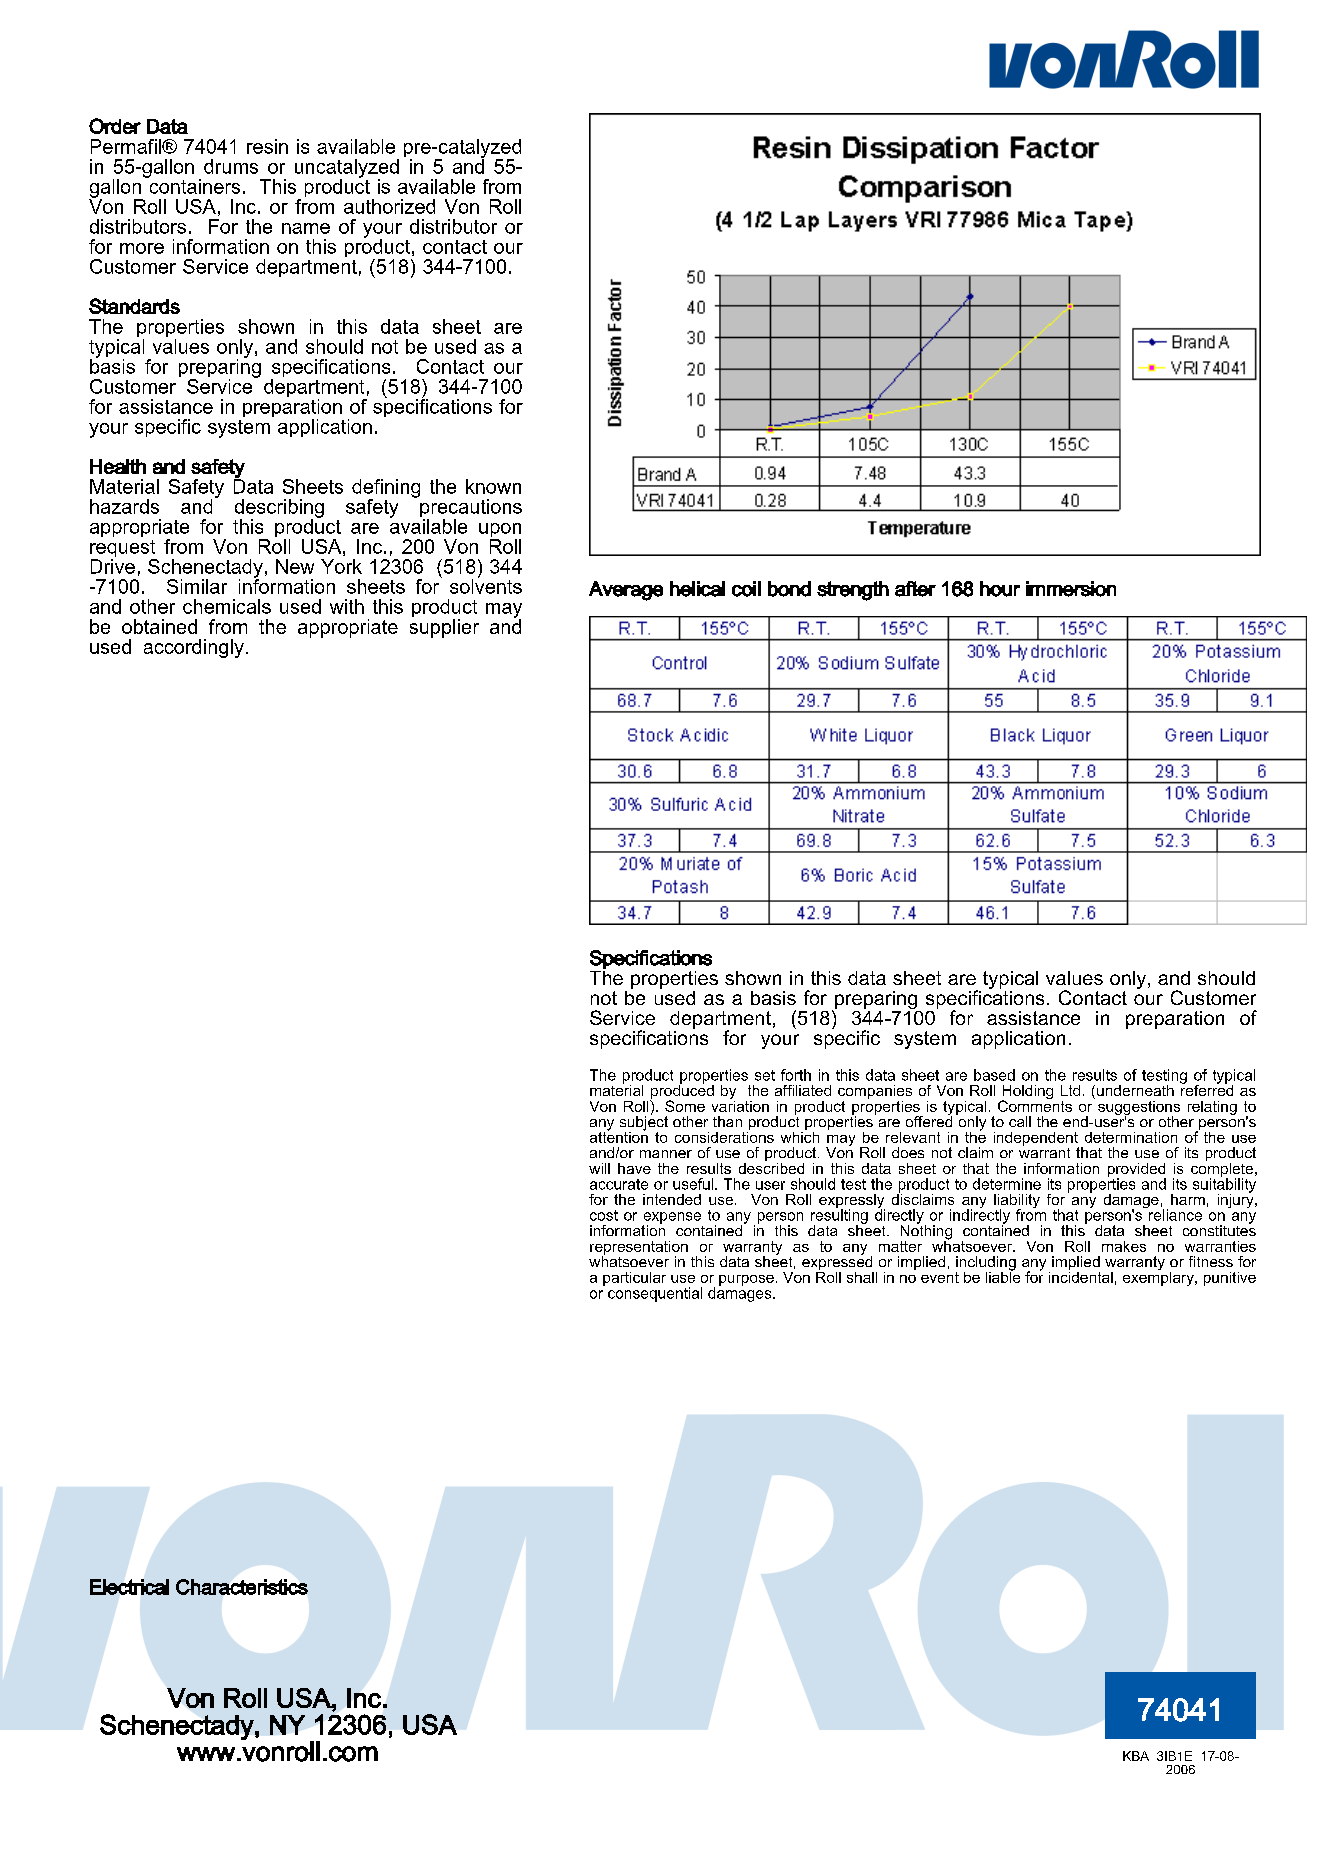 This page has width=1323, height=1872. What do you see at coordinates (242, 1587) in the page?
I see `Characteristics` at bounding box center [242, 1587].
